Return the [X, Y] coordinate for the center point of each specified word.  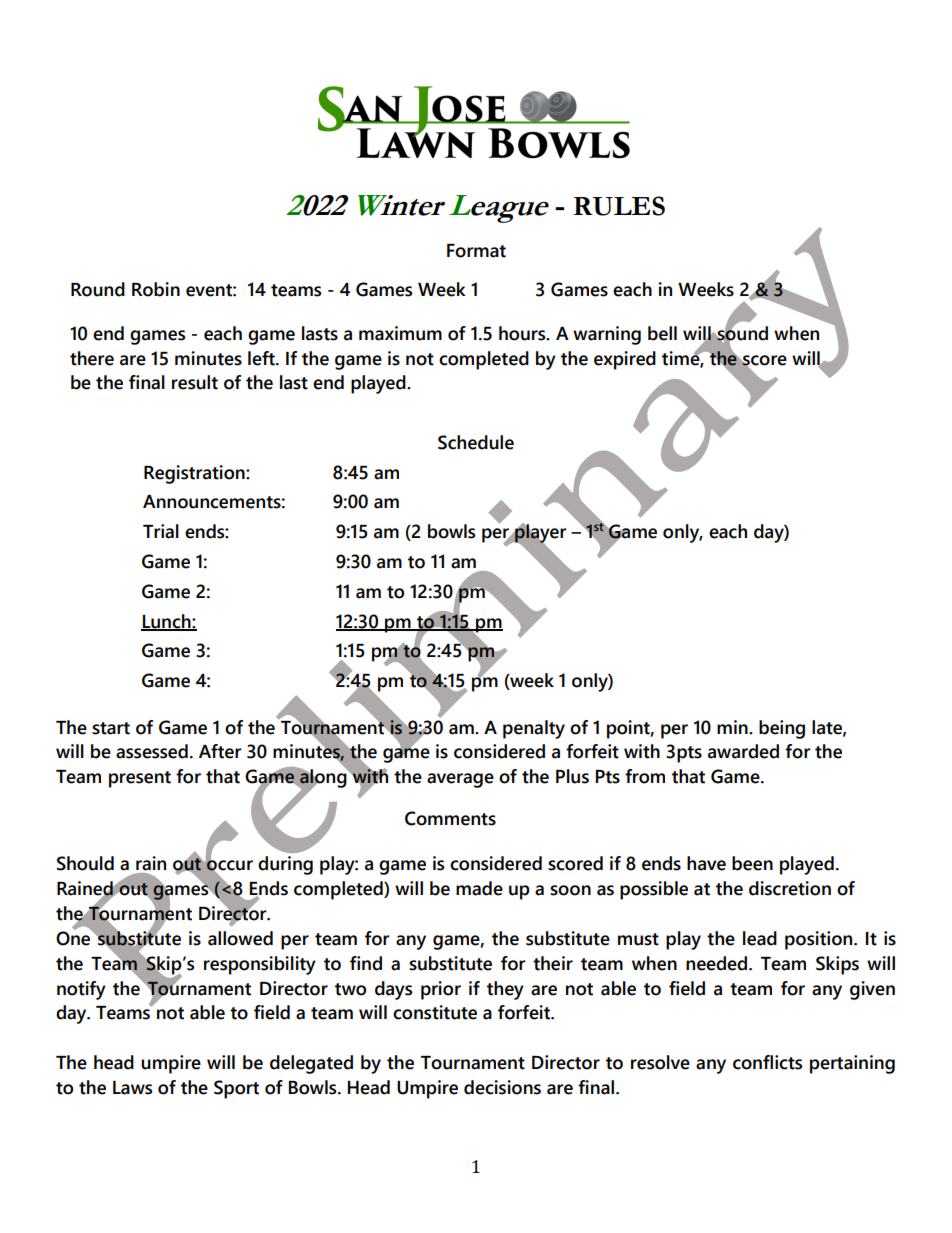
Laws [132, 1088]
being [782, 729]
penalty [534, 729]
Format [476, 251]
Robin [156, 289]
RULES [619, 206]
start [111, 728]
